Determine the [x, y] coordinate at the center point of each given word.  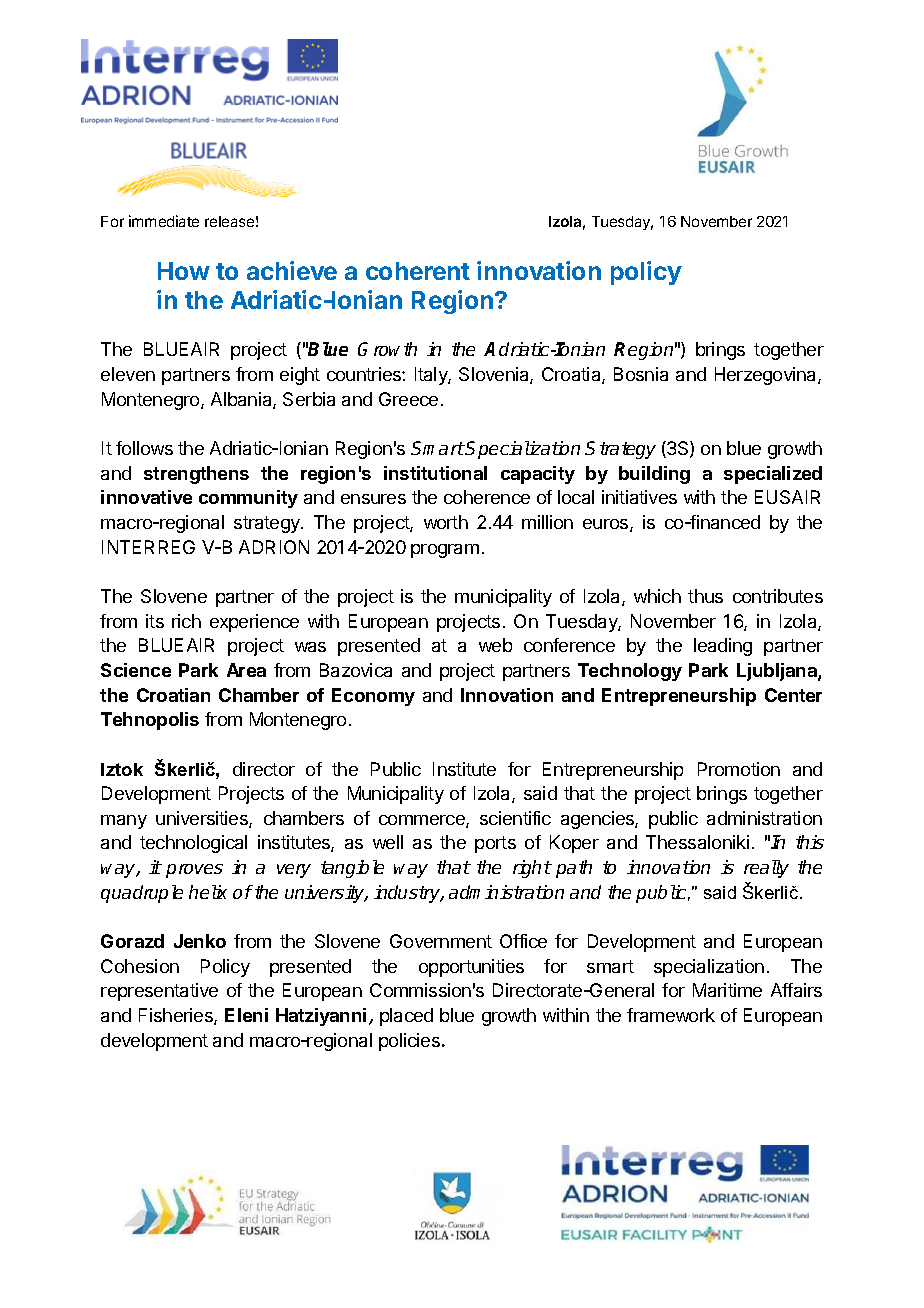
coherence [487, 497]
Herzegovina [767, 376]
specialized [773, 475]
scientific [515, 818]
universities [203, 819]
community [248, 499]
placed [406, 1017]
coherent [418, 271]
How [184, 271]
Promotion [739, 769]
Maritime [727, 990]
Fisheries [177, 1016]
